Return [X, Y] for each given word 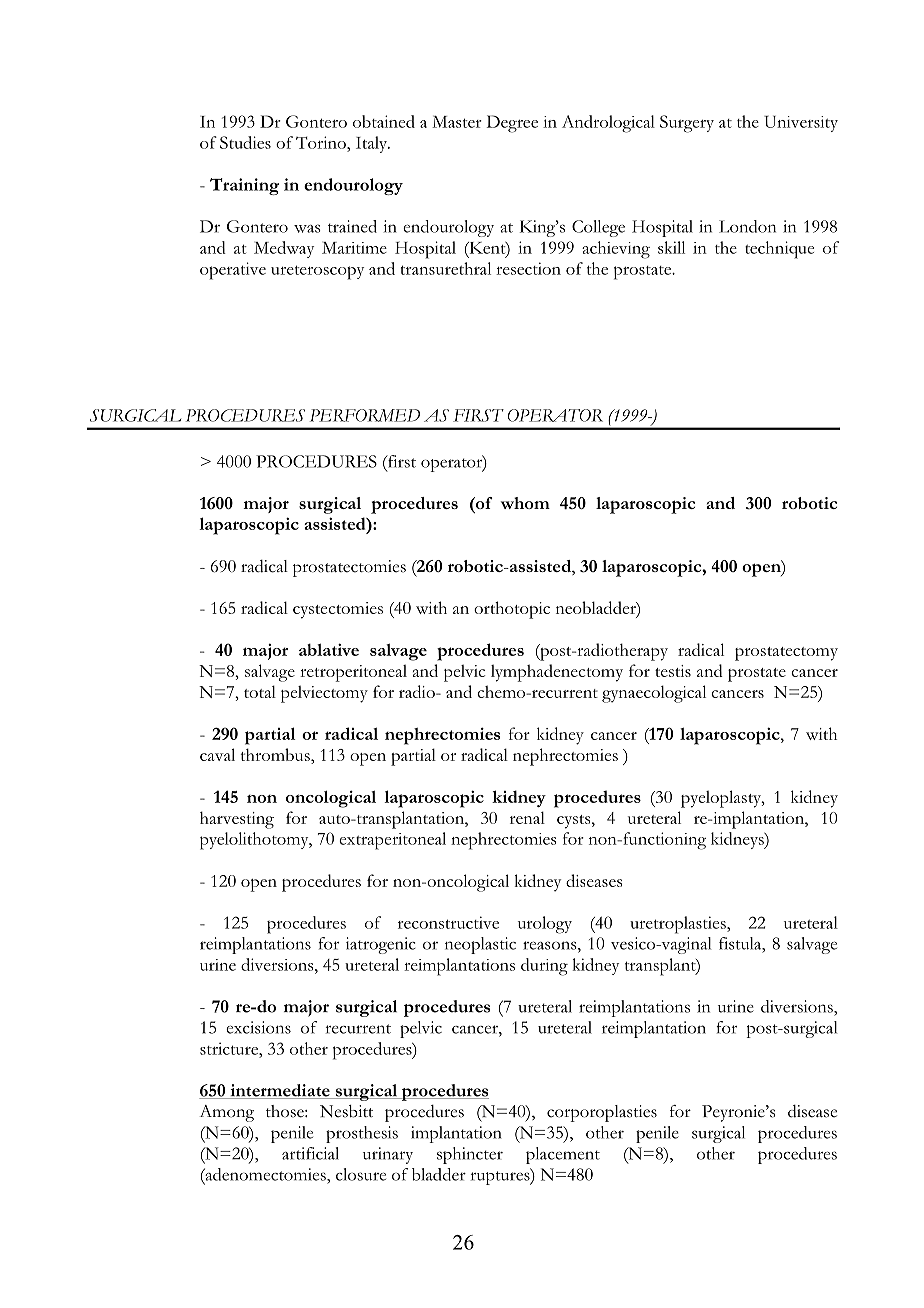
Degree [512, 124]
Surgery [687, 124]
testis [673, 671]
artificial [310, 1153]
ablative [329, 649]
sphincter [470, 1155]
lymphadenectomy [557, 673]
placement [563, 1155]
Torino [322, 142]
